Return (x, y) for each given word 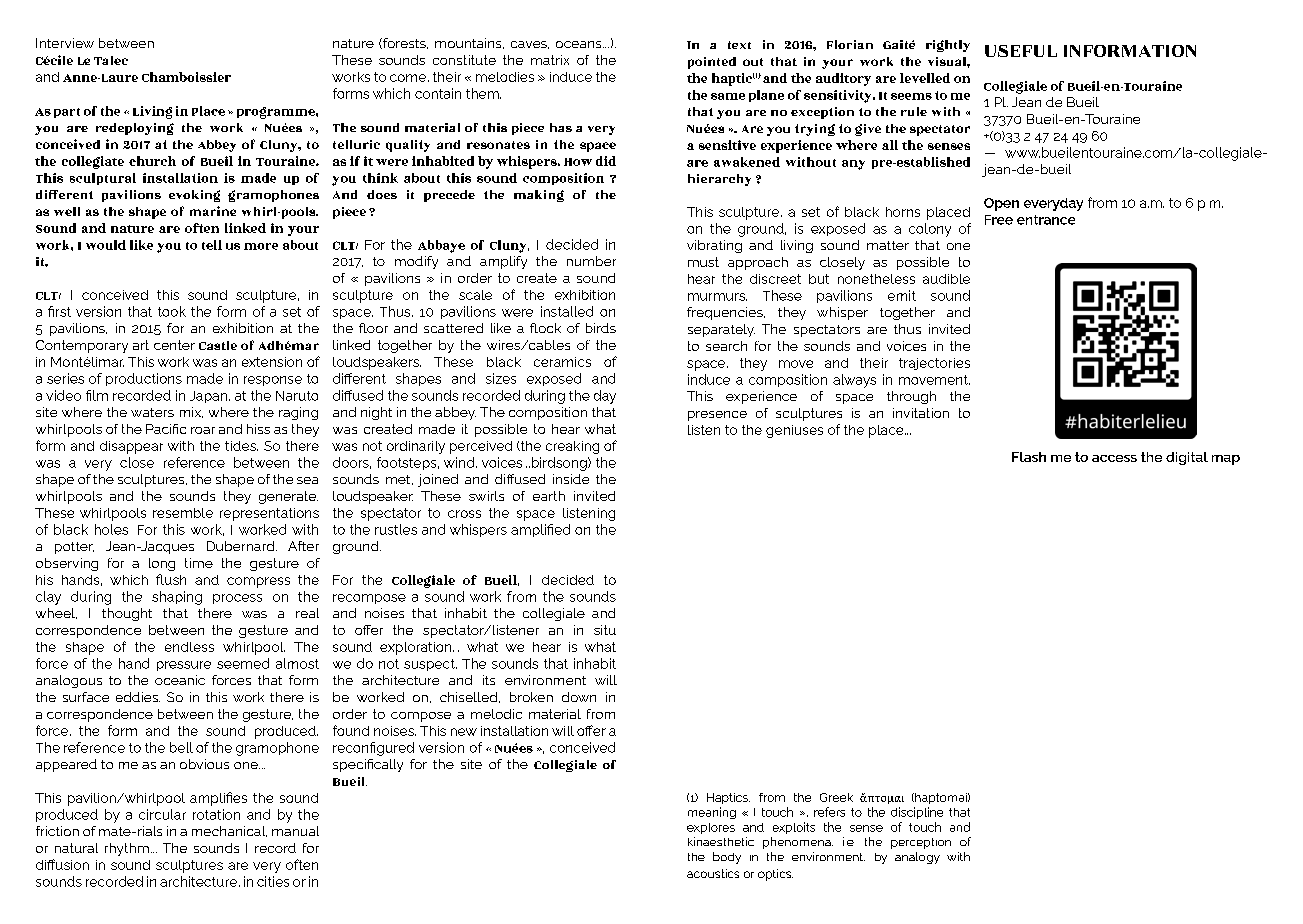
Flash (1029, 457)
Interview (65, 43)
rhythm (127, 849)
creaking (572, 447)
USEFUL (1021, 51)
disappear (131, 447)
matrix (550, 60)
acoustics (713, 873)
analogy (917, 858)
